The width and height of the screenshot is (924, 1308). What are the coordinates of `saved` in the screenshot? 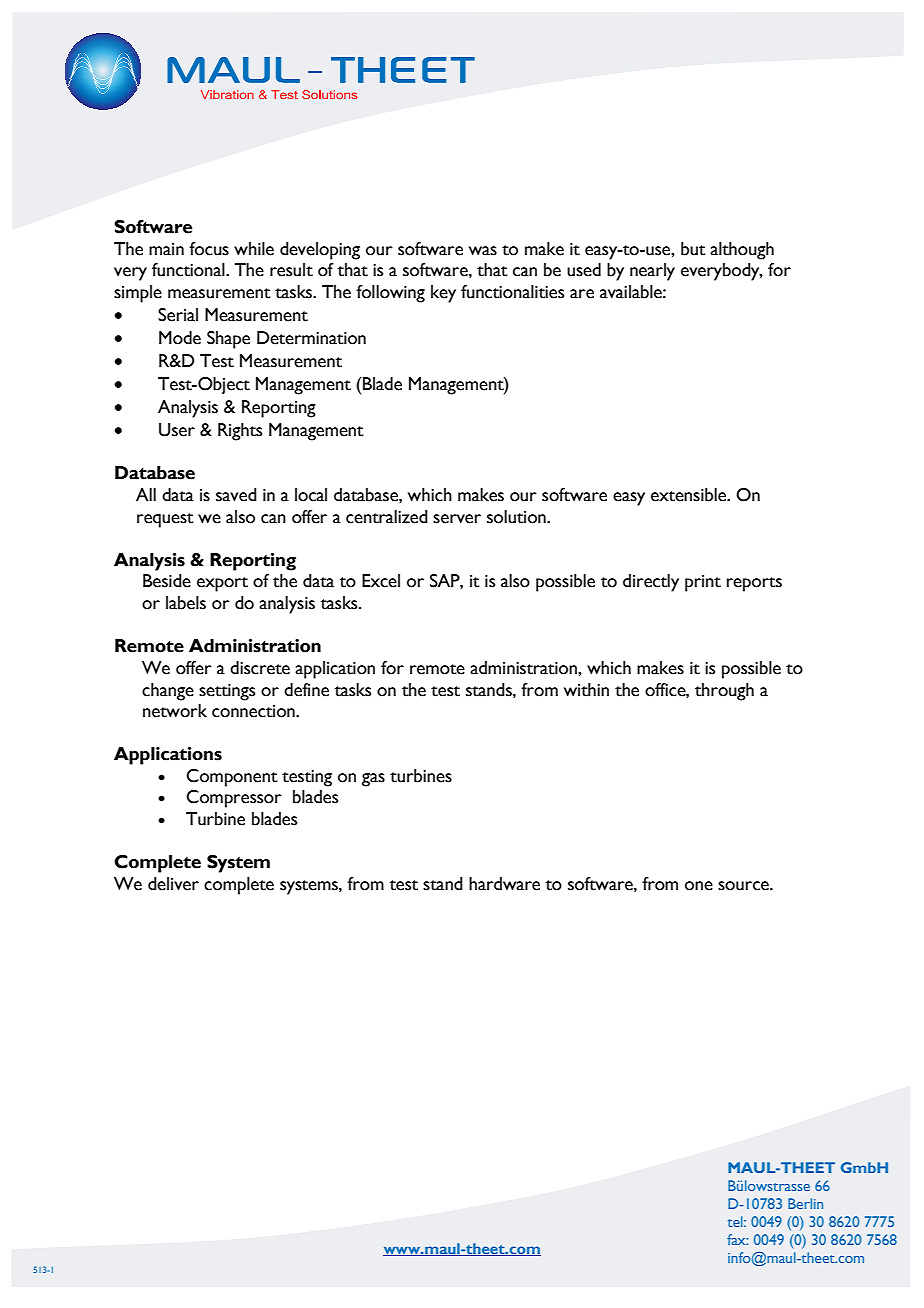 It's located at (236, 495).
